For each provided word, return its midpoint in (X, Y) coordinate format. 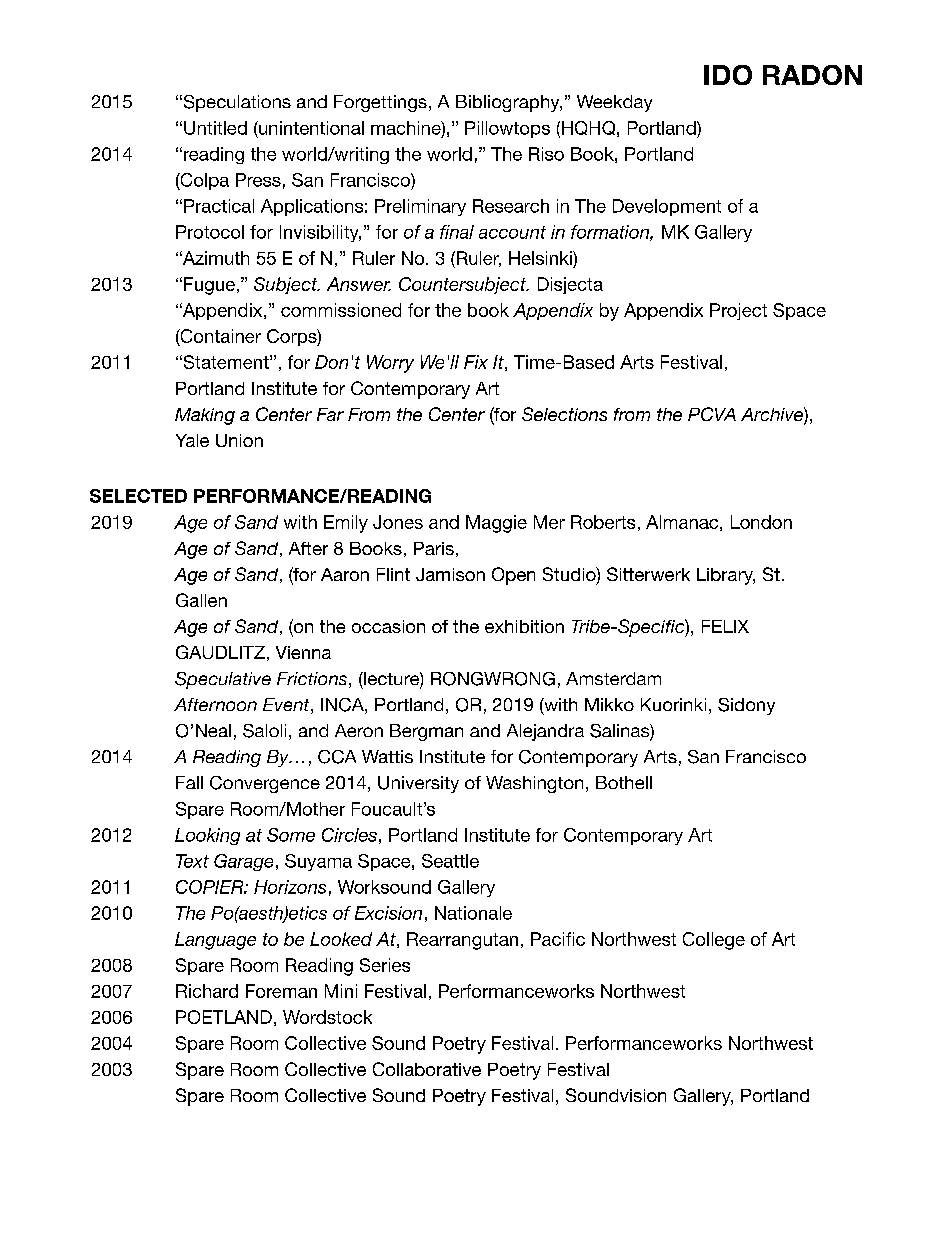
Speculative (223, 680)
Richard (207, 991)
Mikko (609, 704)
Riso (546, 154)
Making (205, 416)
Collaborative (427, 1069)
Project (738, 311)
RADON (812, 75)
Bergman (426, 732)
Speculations (236, 103)
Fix (476, 362)
